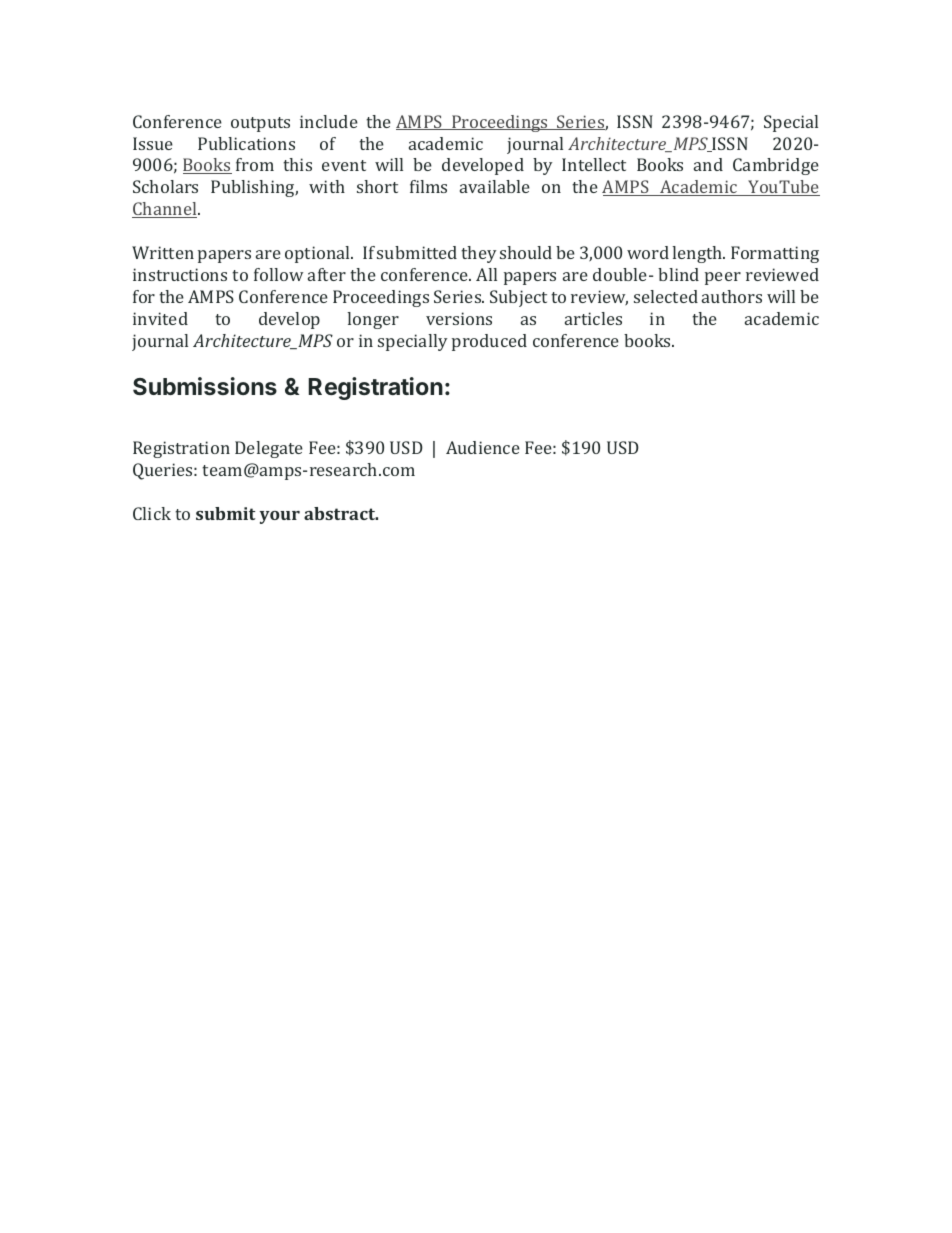 This page has height=1233, width=952. Describe the element at coordinates (483, 447) in the page. I see `Audience` at that location.
